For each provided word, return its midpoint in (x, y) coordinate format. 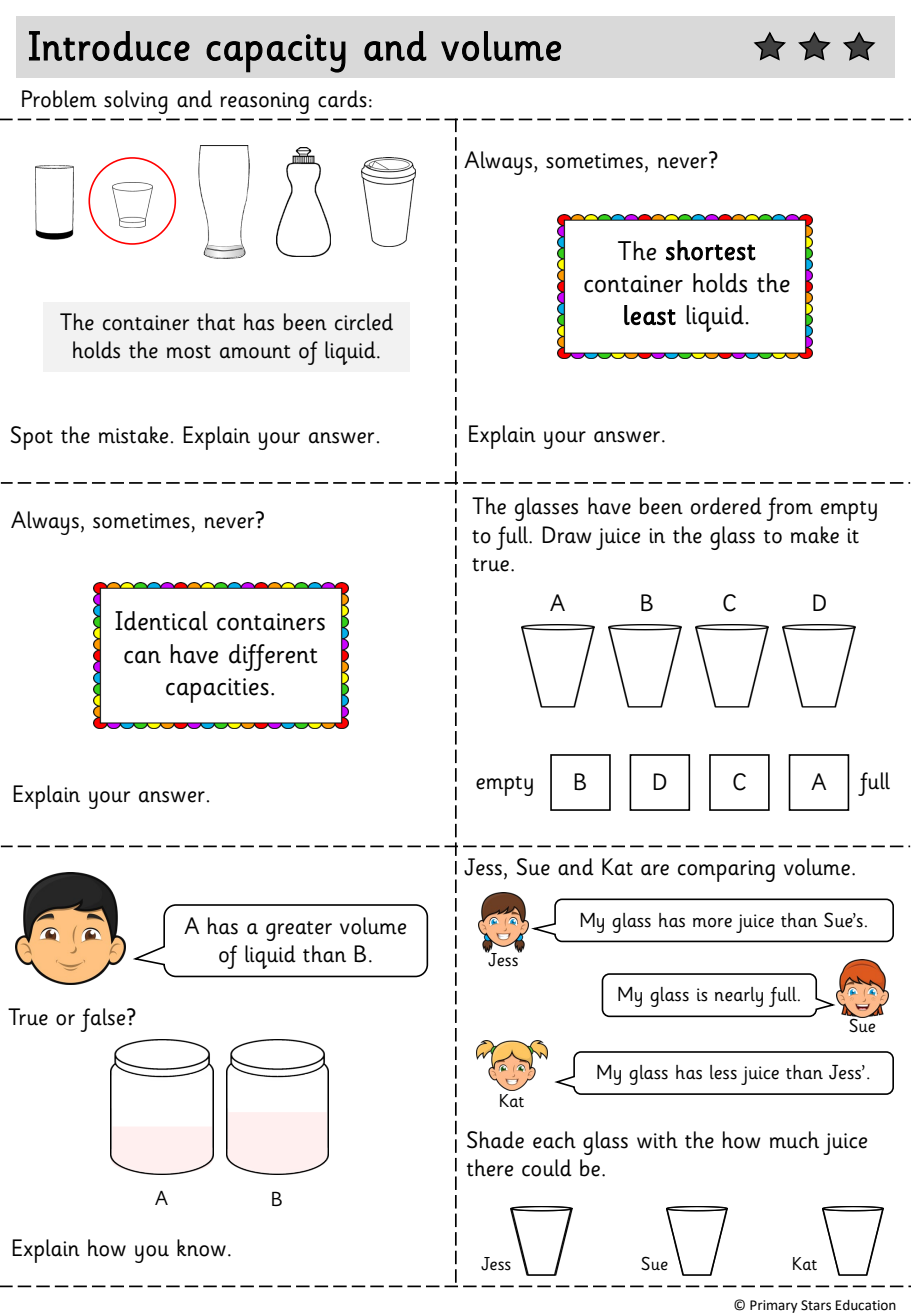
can (142, 657)
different (273, 657)
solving (136, 102)
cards (342, 99)
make (815, 535)
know (201, 1248)
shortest (711, 250)
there (490, 1168)
